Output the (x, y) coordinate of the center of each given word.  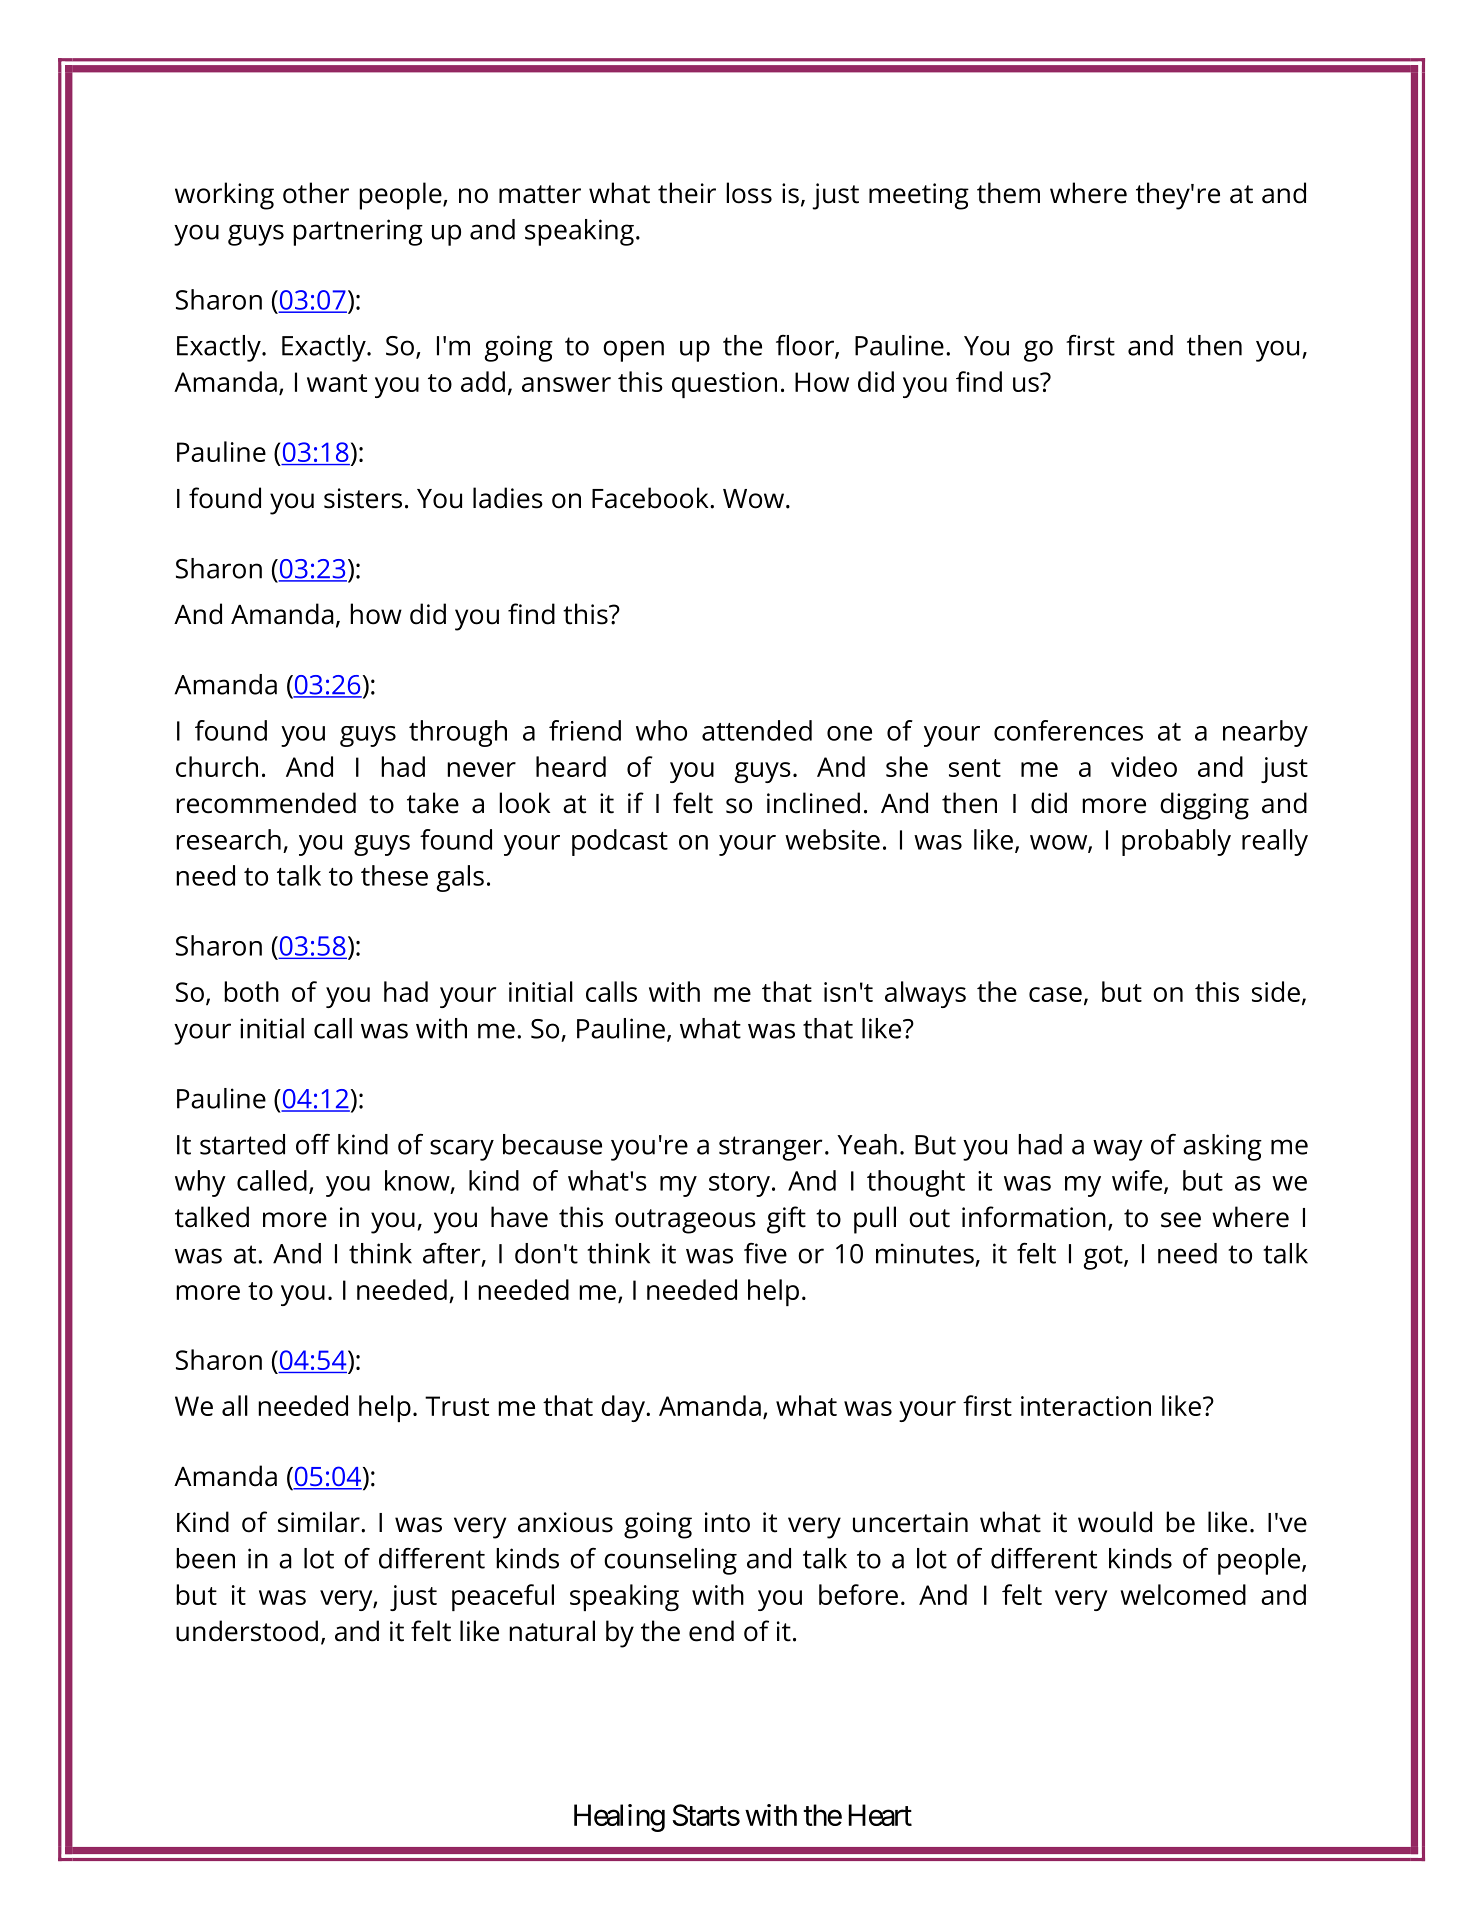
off (313, 1144)
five (765, 1253)
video (1144, 766)
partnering (358, 232)
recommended (266, 803)
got (1104, 1257)
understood (247, 1631)
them (1008, 193)
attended (757, 730)
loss (749, 193)
